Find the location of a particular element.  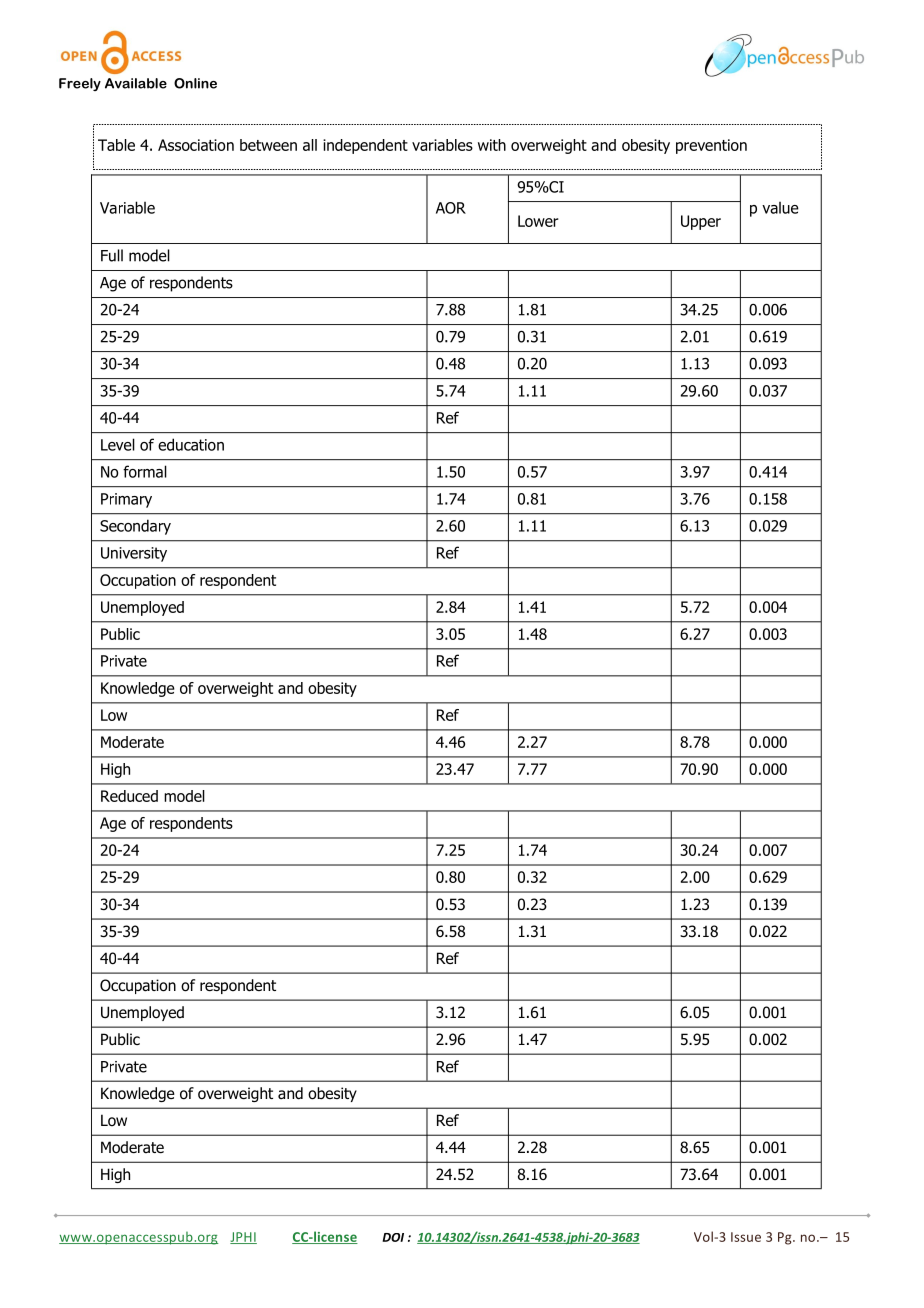

with is located at coordinates (492, 145).
